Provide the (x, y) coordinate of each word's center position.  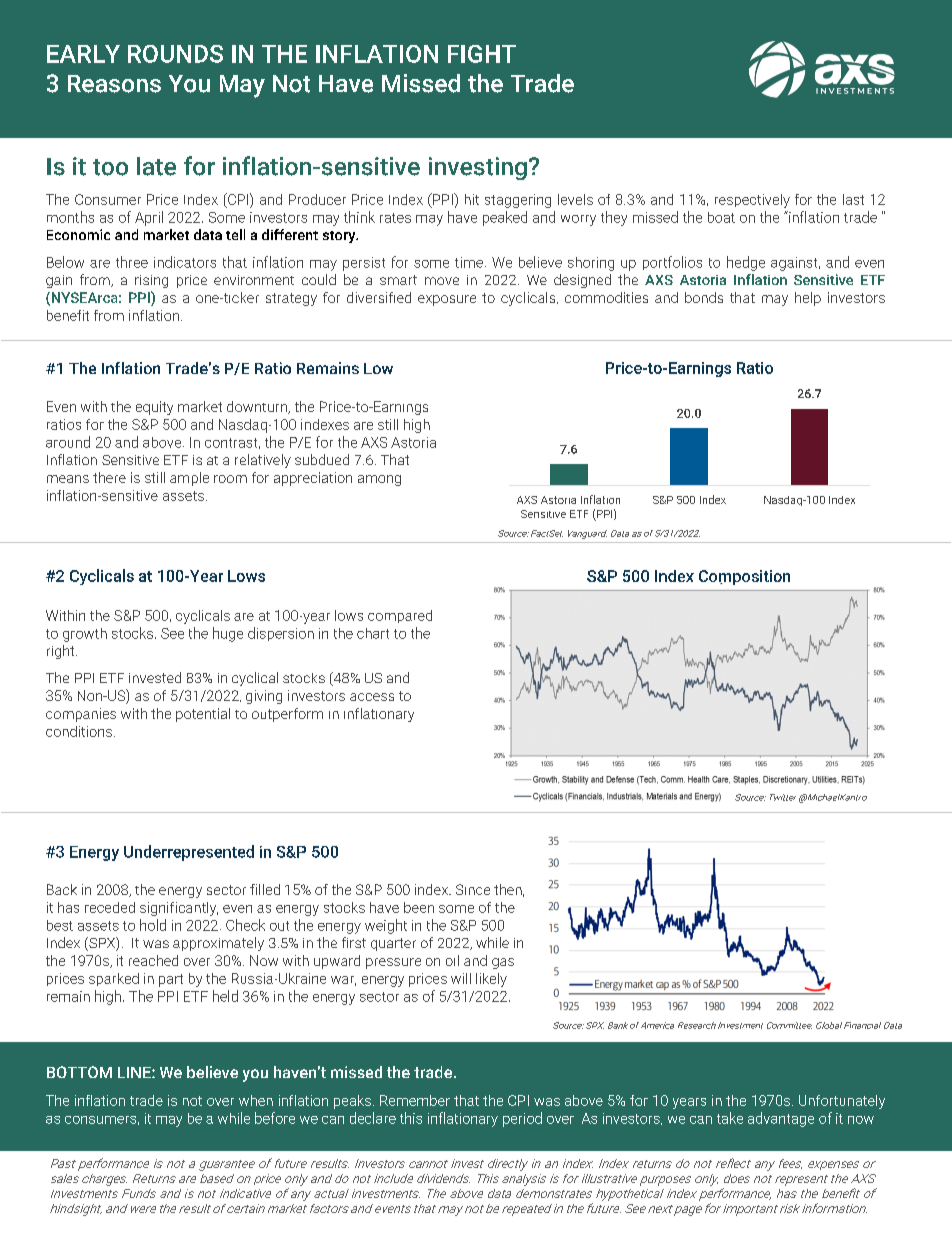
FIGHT (482, 54)
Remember (415, 1100)
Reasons (114, 84)
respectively (752, 201)
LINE (135, 1072)
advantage (781, 1119)
